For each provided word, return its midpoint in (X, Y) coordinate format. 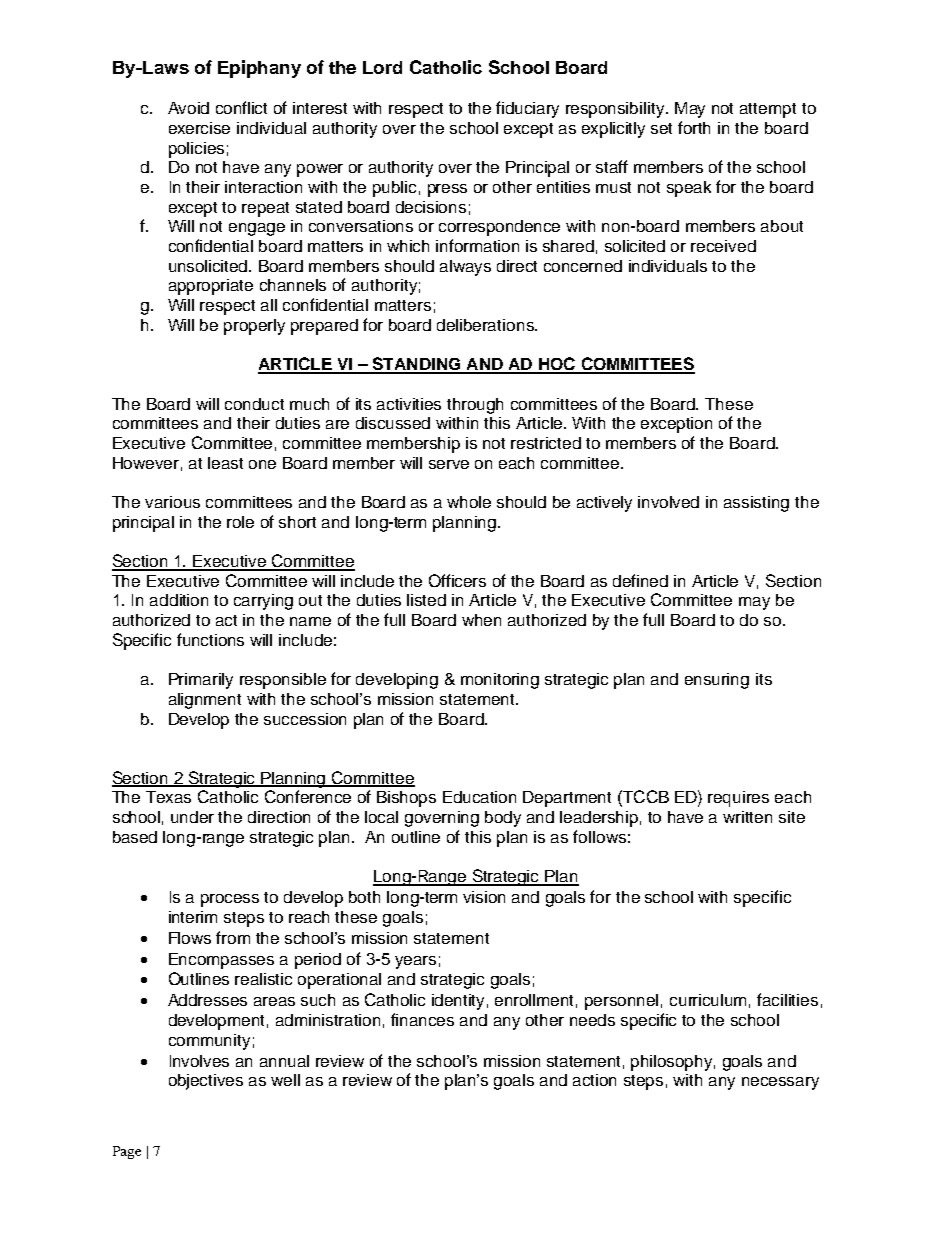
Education (479, 797)
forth (694, 127)
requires (738, 799)
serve (449, 464)
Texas (168, 797)
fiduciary (527, 109)
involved (668, 502)
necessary (780, 1083)
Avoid (188, 108)
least (225, 463)
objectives (206, 1082)
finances (422, 1019)
